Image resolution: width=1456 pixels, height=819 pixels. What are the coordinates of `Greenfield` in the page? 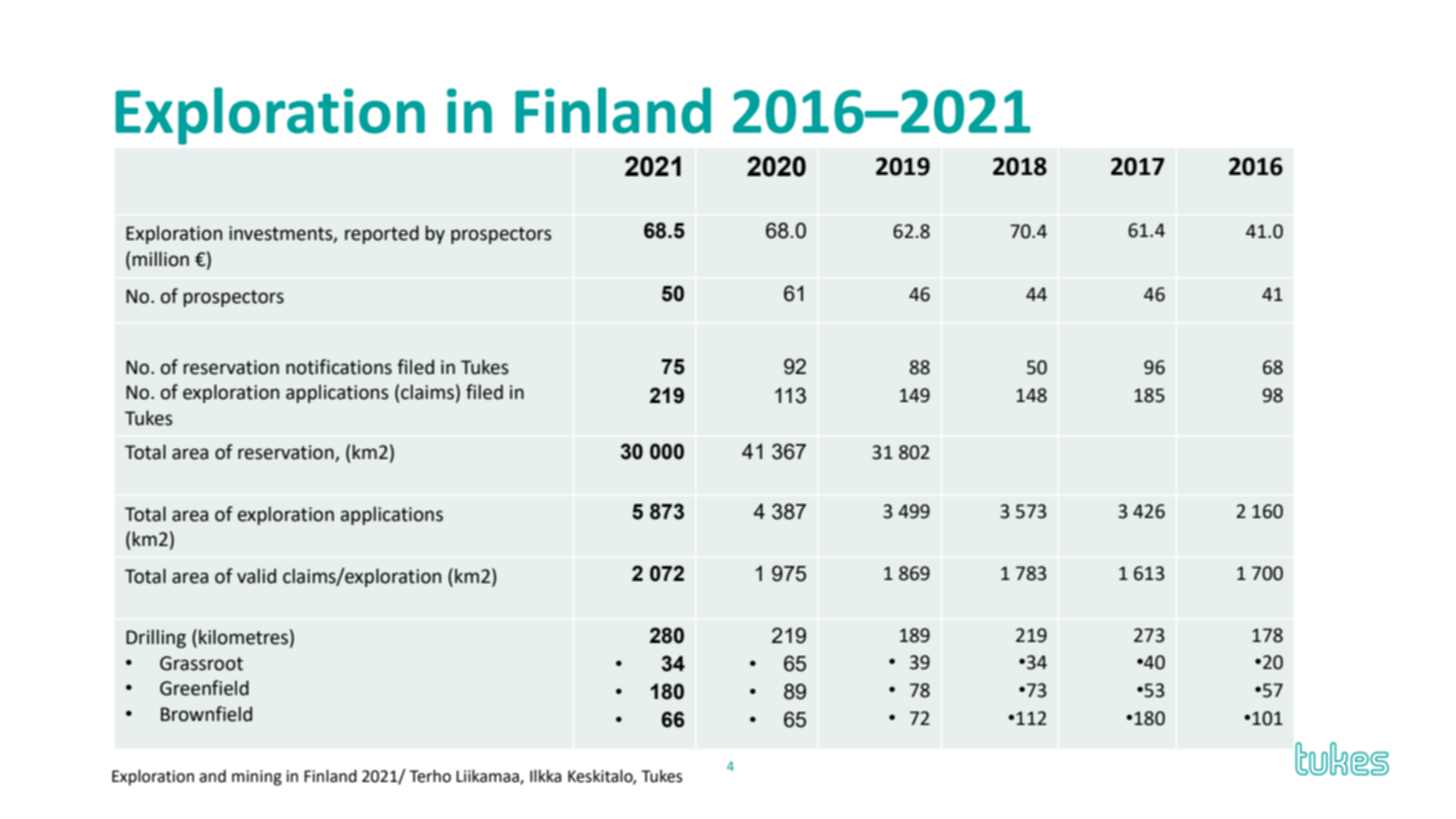 It's located at (204, 688).
